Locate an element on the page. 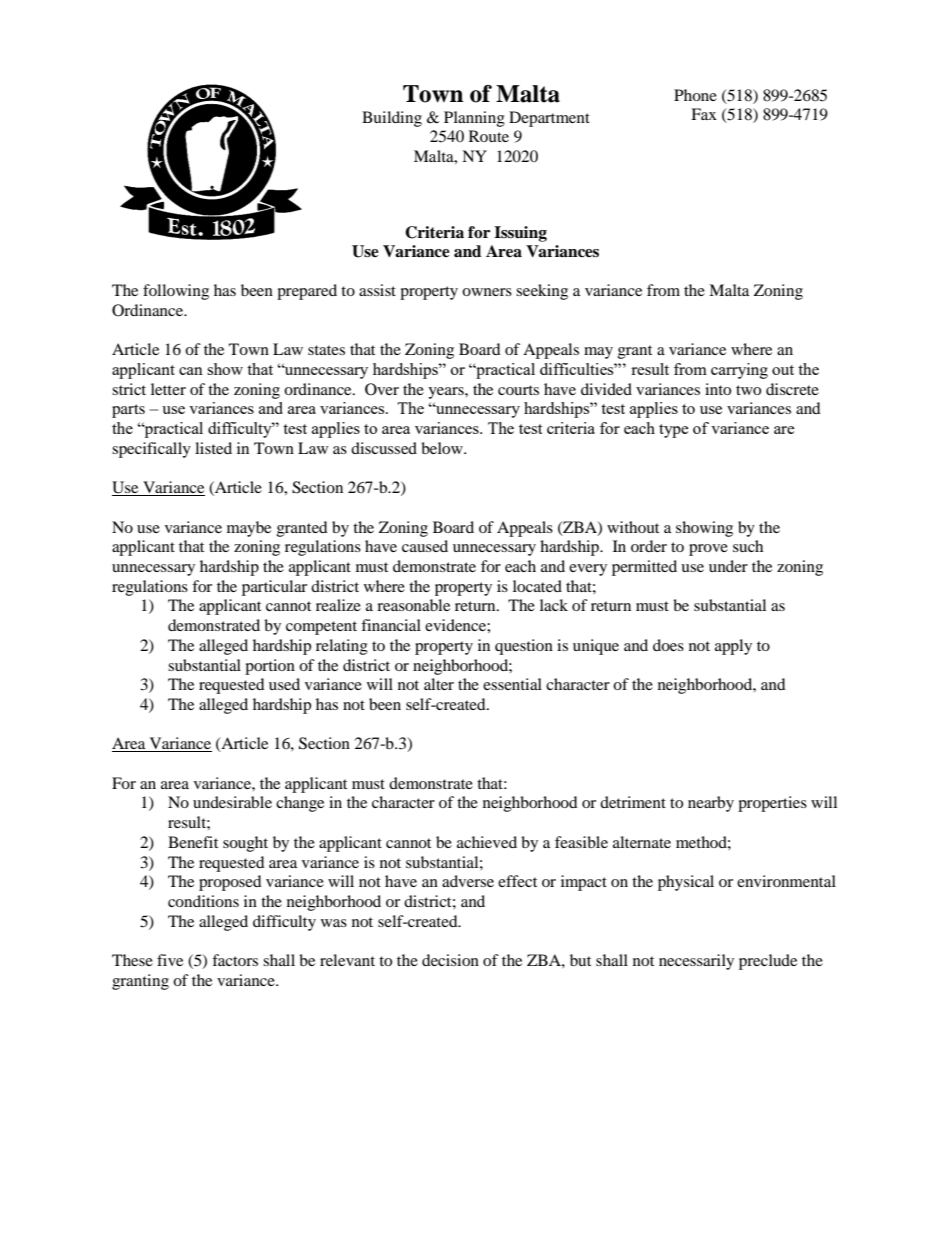  factors is located at coordinates (235, 960).
